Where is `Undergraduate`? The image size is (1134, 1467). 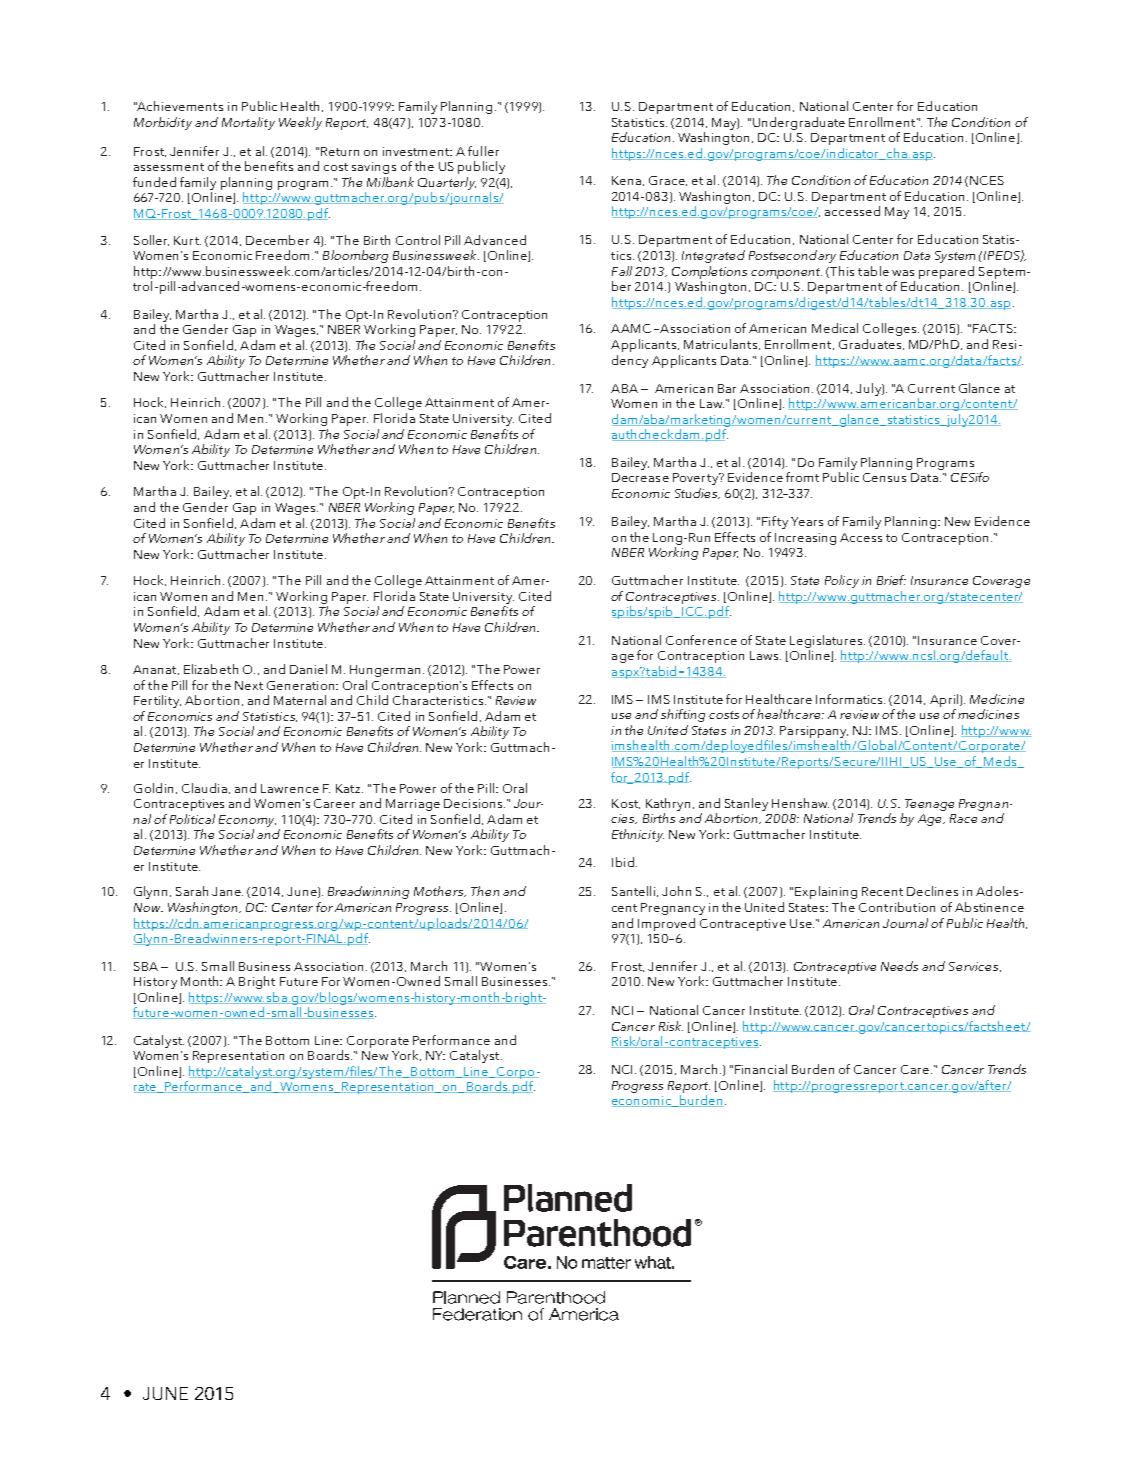
Undergraduate is located at coordinates (799, 123).
